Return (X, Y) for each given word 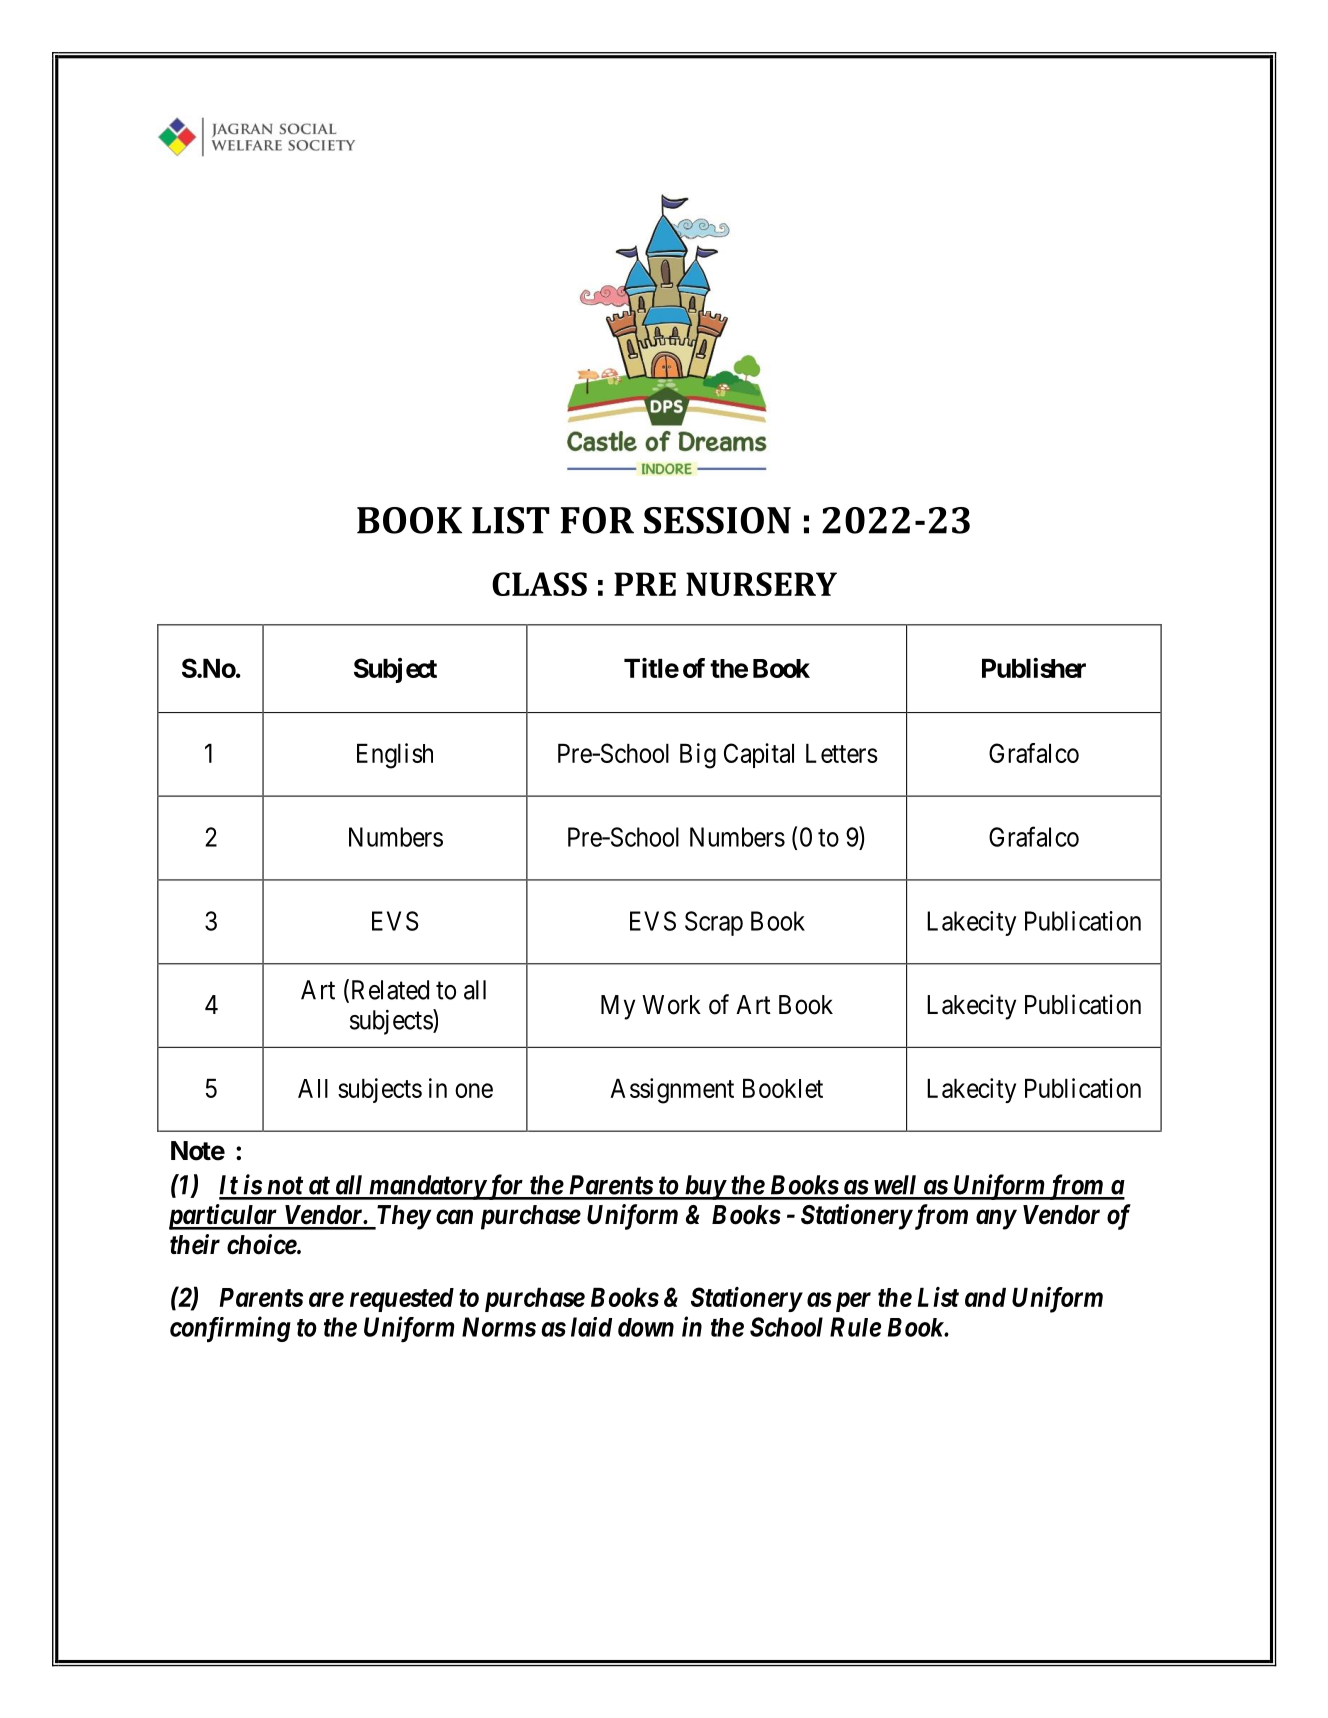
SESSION (717, 520)
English (395, 756)
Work (671, 1005)
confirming (230, 1329)
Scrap (714, 923)
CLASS (539, 584)
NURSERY (761, 584)
